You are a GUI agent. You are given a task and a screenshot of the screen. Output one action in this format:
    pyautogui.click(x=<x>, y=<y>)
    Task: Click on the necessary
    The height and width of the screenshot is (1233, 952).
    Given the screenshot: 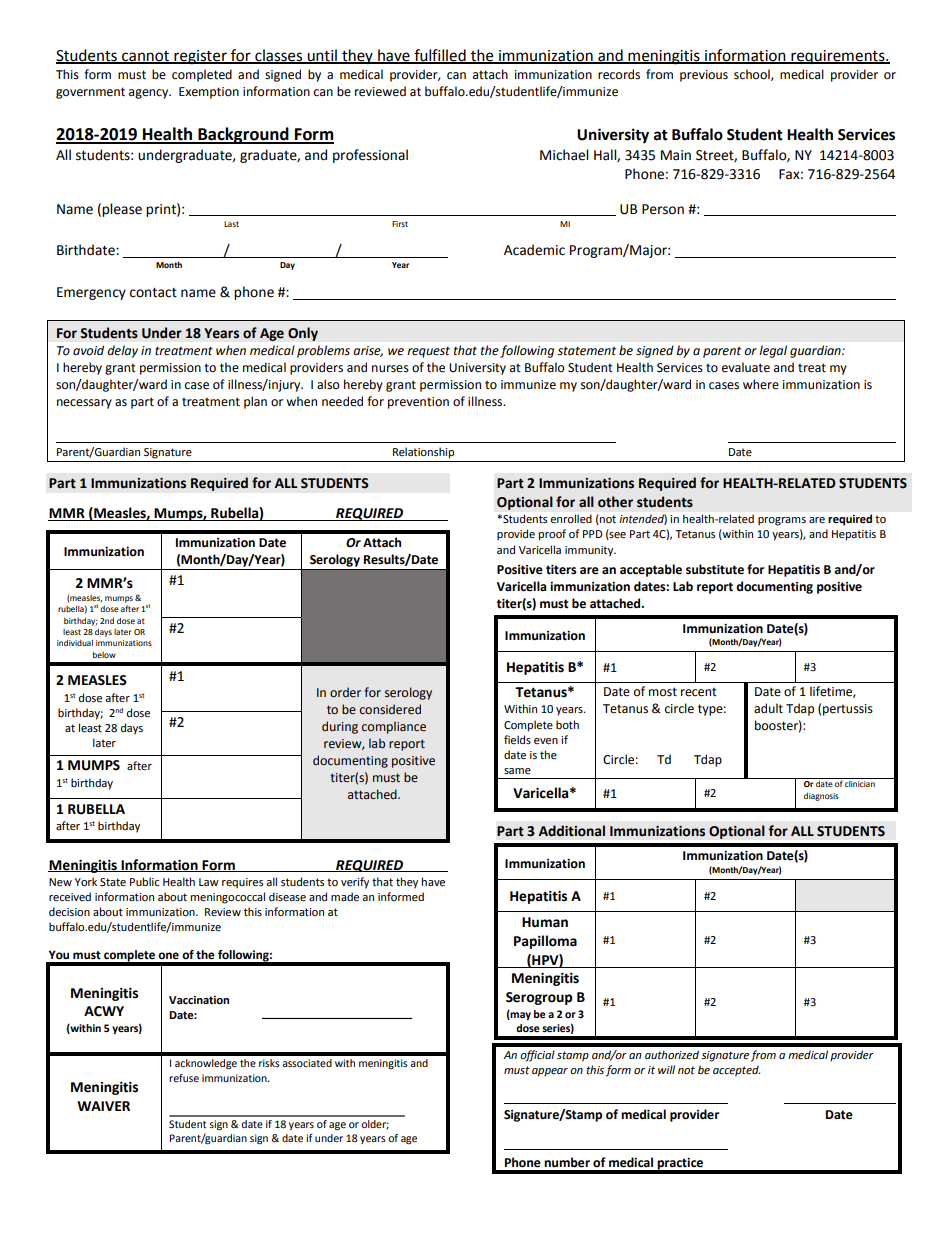 What is the action you would take?
    pyautogui.click(x=84, y=404)
